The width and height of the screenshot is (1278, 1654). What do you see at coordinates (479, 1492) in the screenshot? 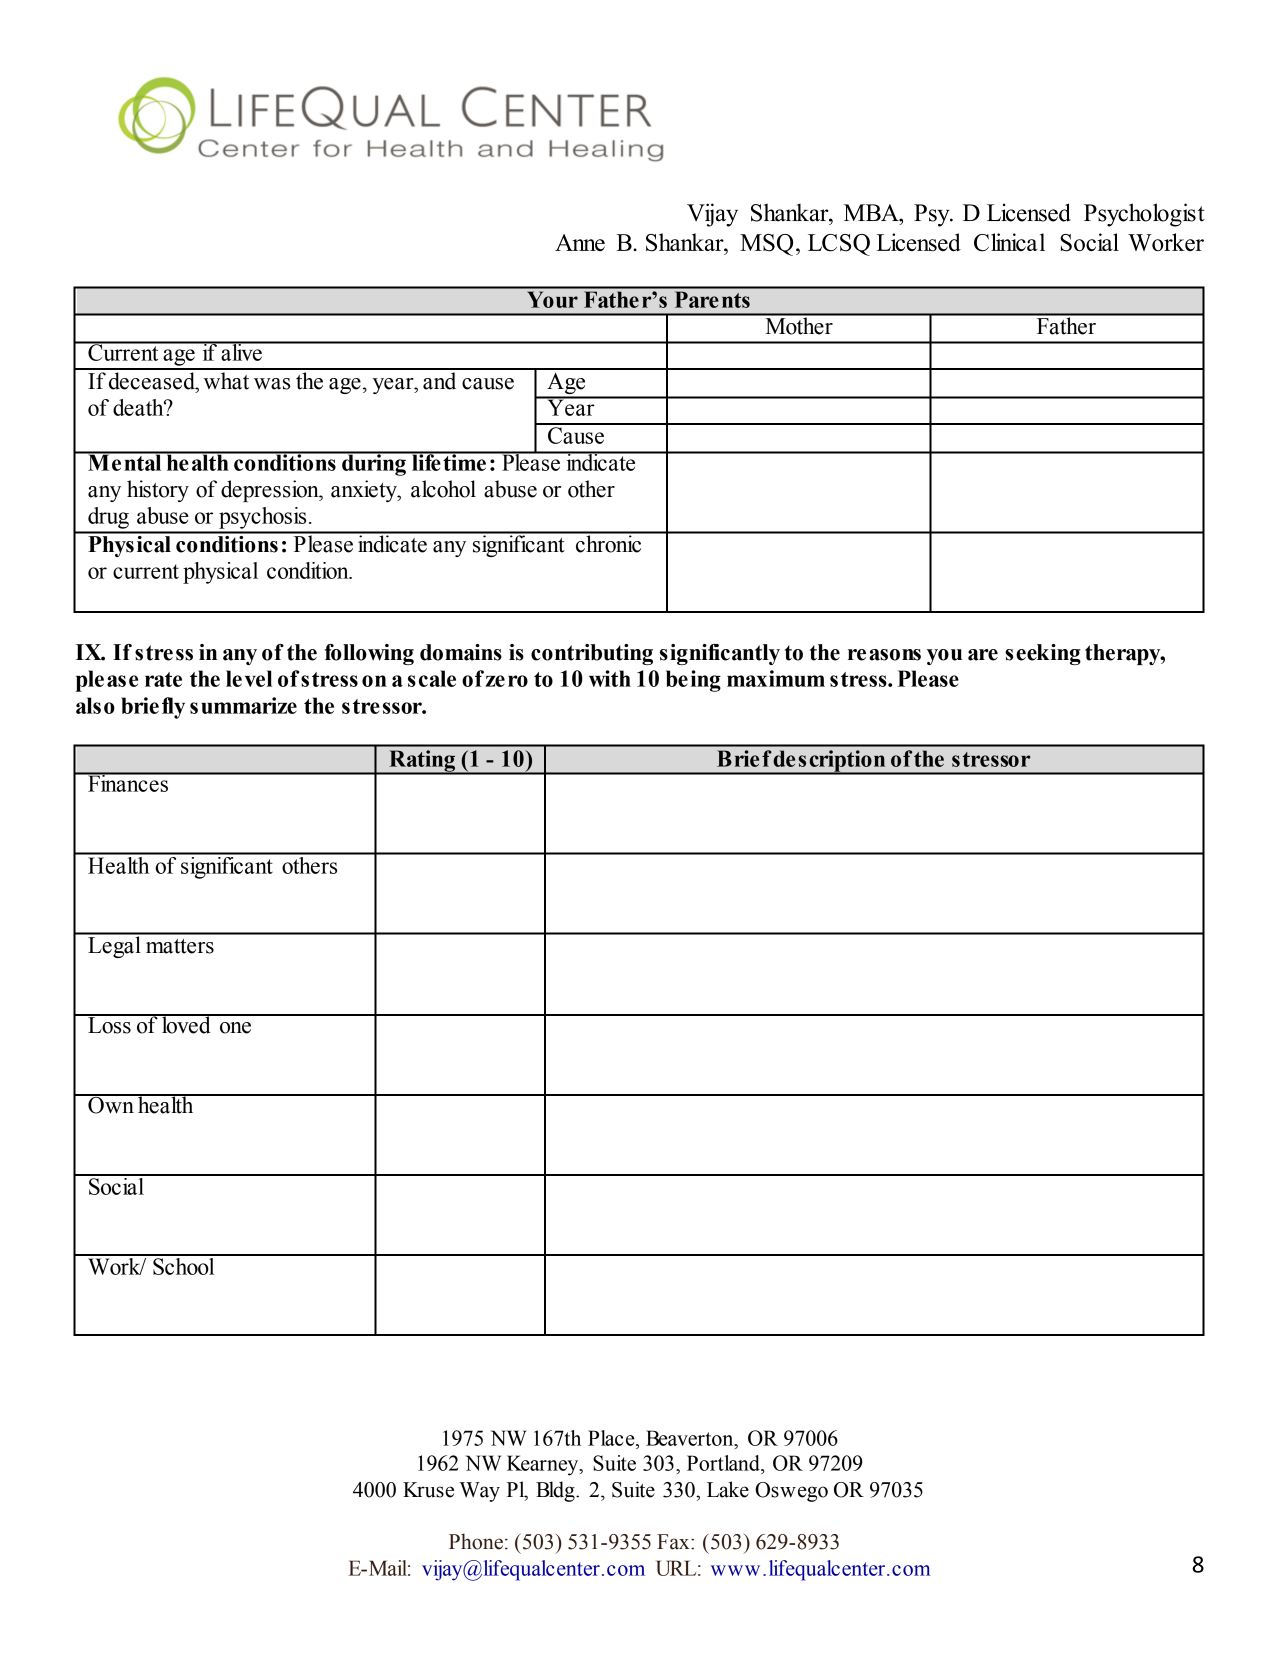
I see `Way` at bounding box center [479, 1492].
